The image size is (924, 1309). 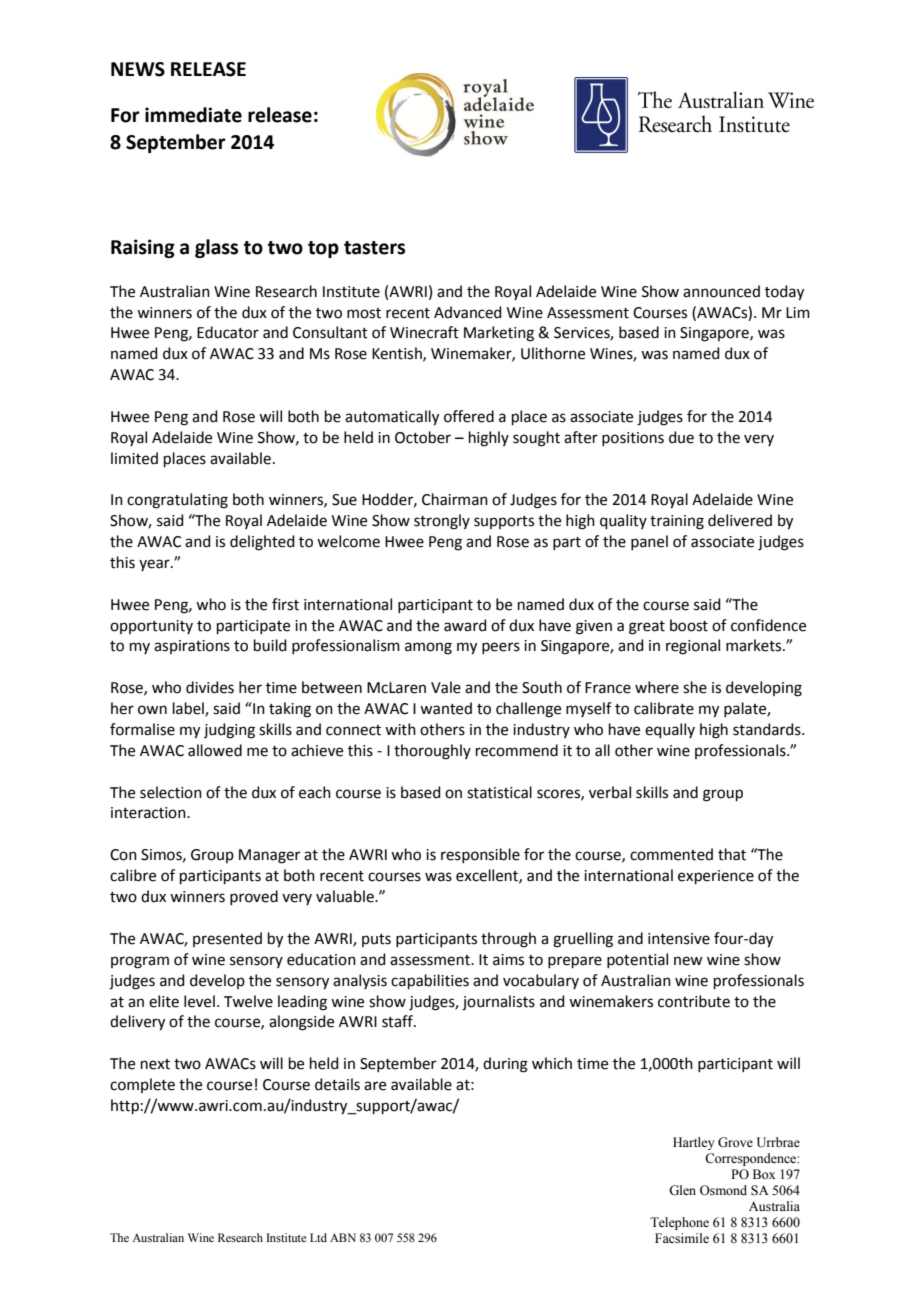 I want to click on announced, so click(x=721, y=291).
